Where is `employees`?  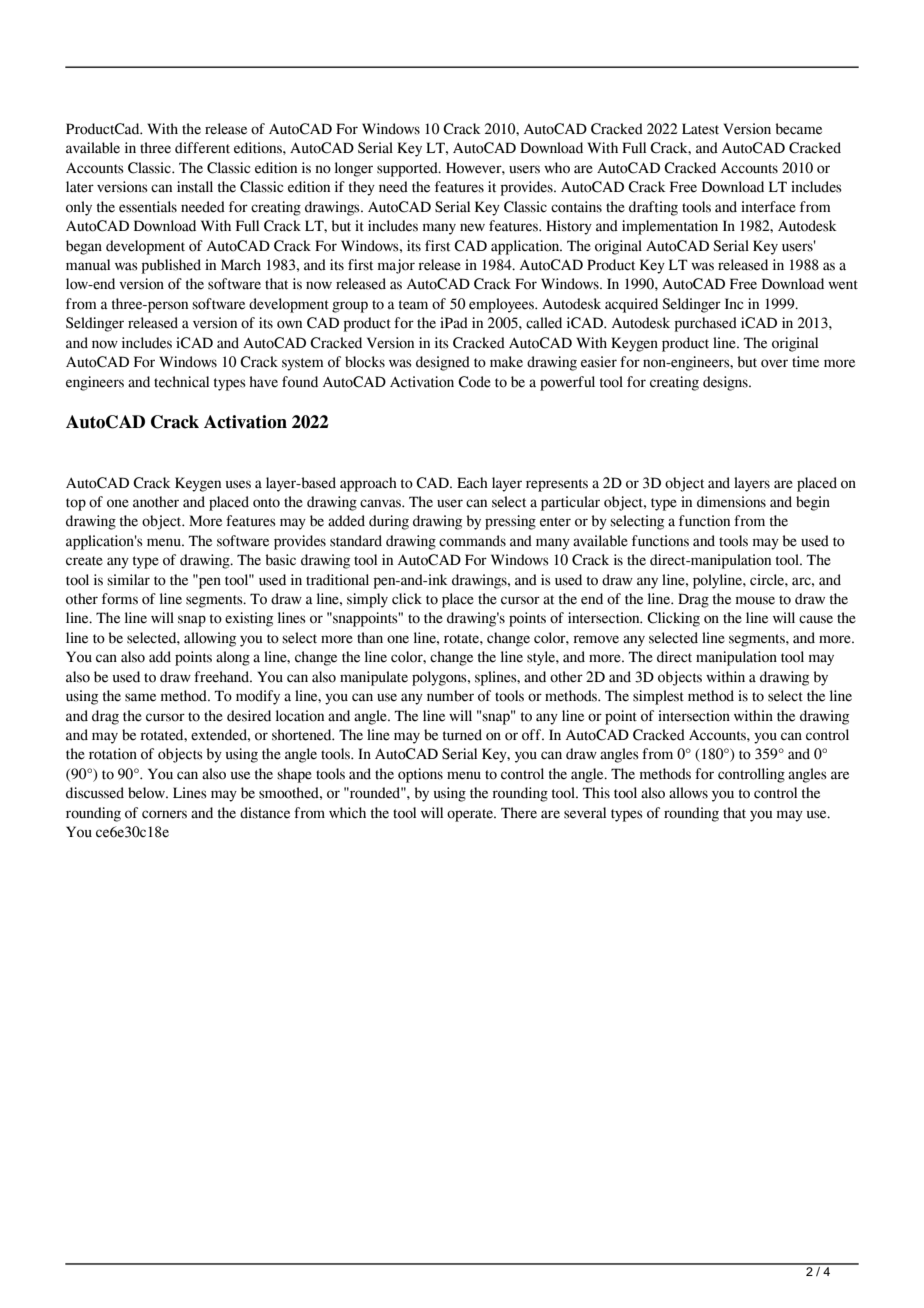 employees is located at coordinates (502, 305).
